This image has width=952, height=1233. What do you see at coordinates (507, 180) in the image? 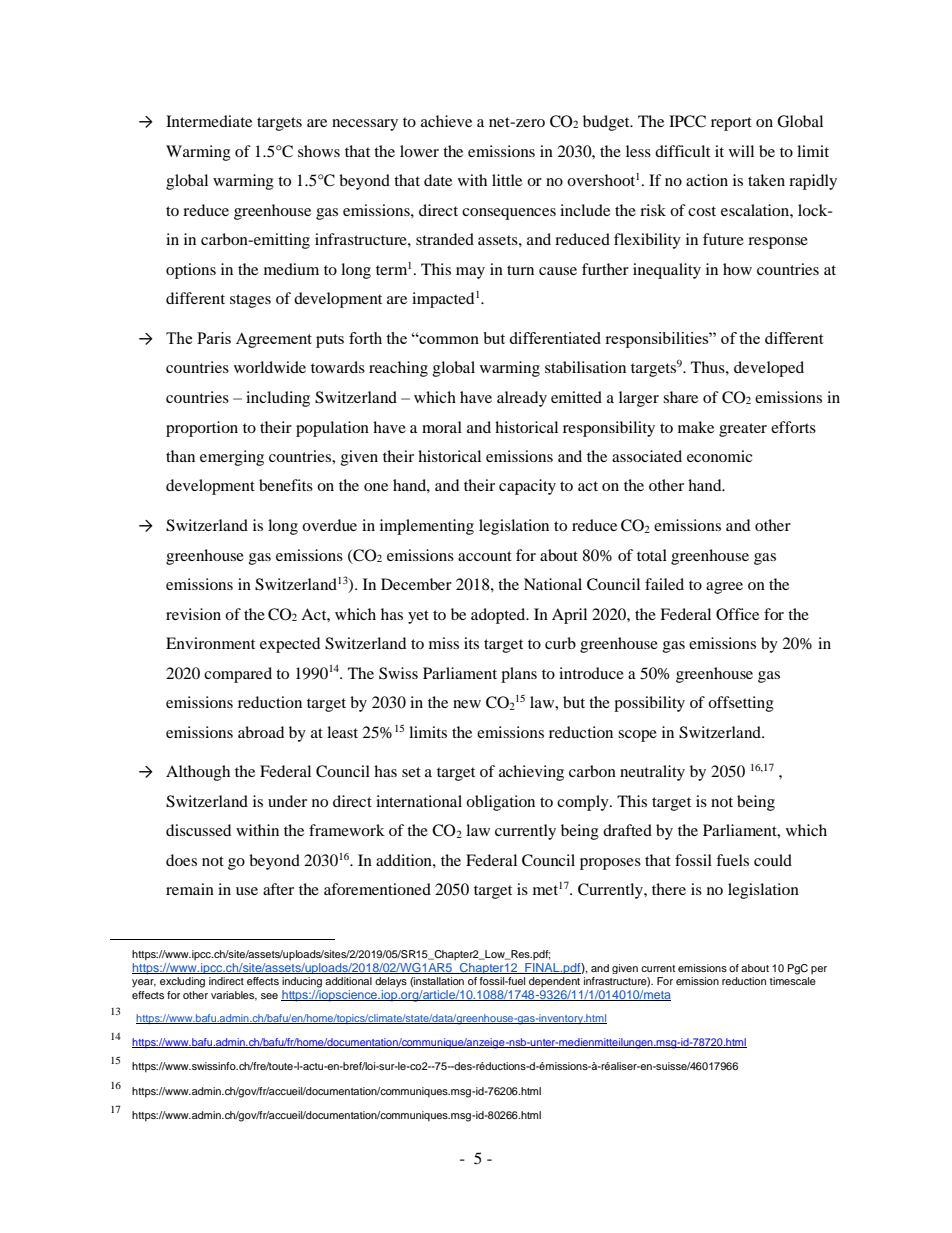
I see `little` at bounding box center [507, 180].
